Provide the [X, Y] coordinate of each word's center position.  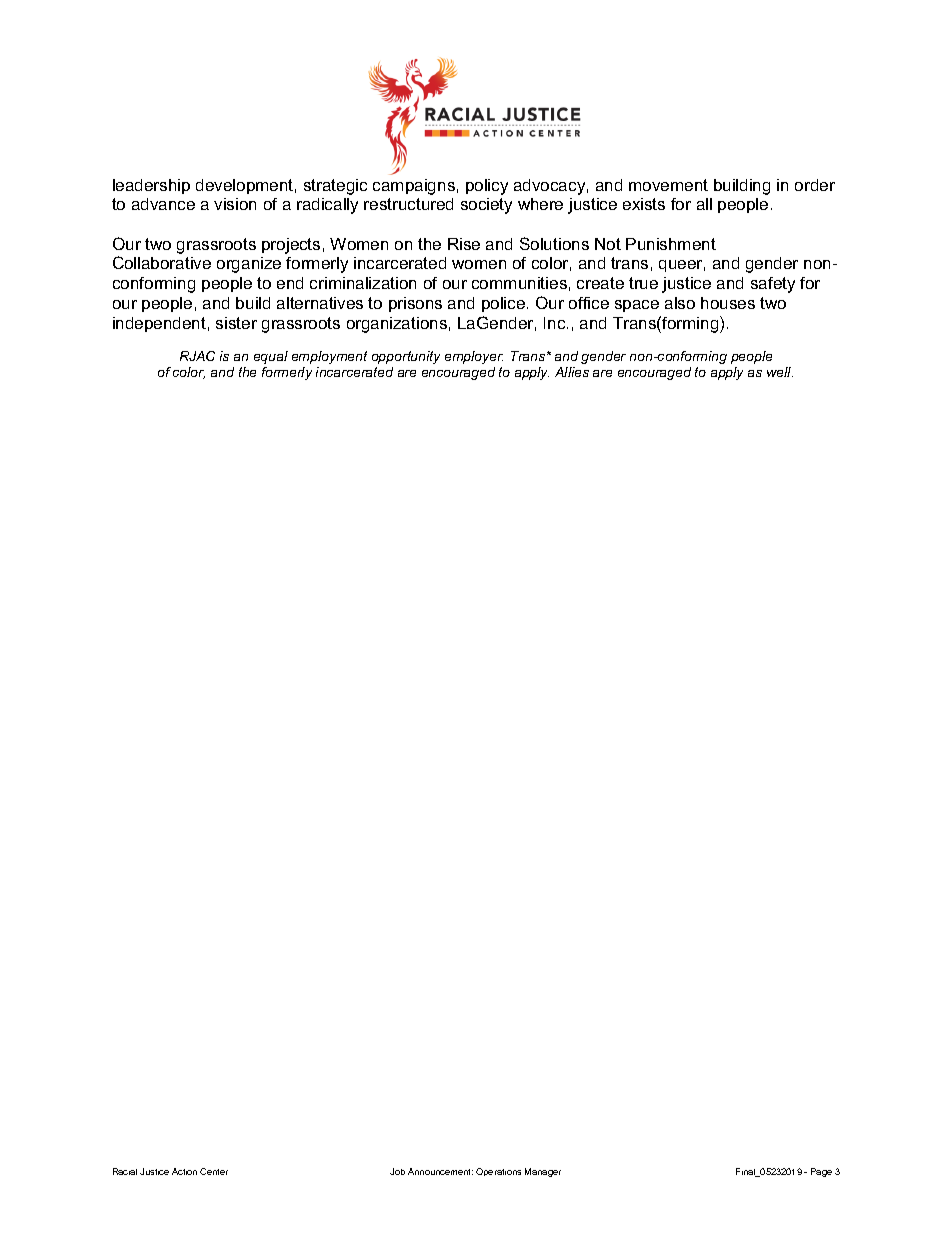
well [780, 372]
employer [474, 357]
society [486, 206]
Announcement [440, 1171]
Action [184, 1171]
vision [235, 204]
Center [214, 1171]
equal [271, 357]
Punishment [671, 244]
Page [821, 1172]
